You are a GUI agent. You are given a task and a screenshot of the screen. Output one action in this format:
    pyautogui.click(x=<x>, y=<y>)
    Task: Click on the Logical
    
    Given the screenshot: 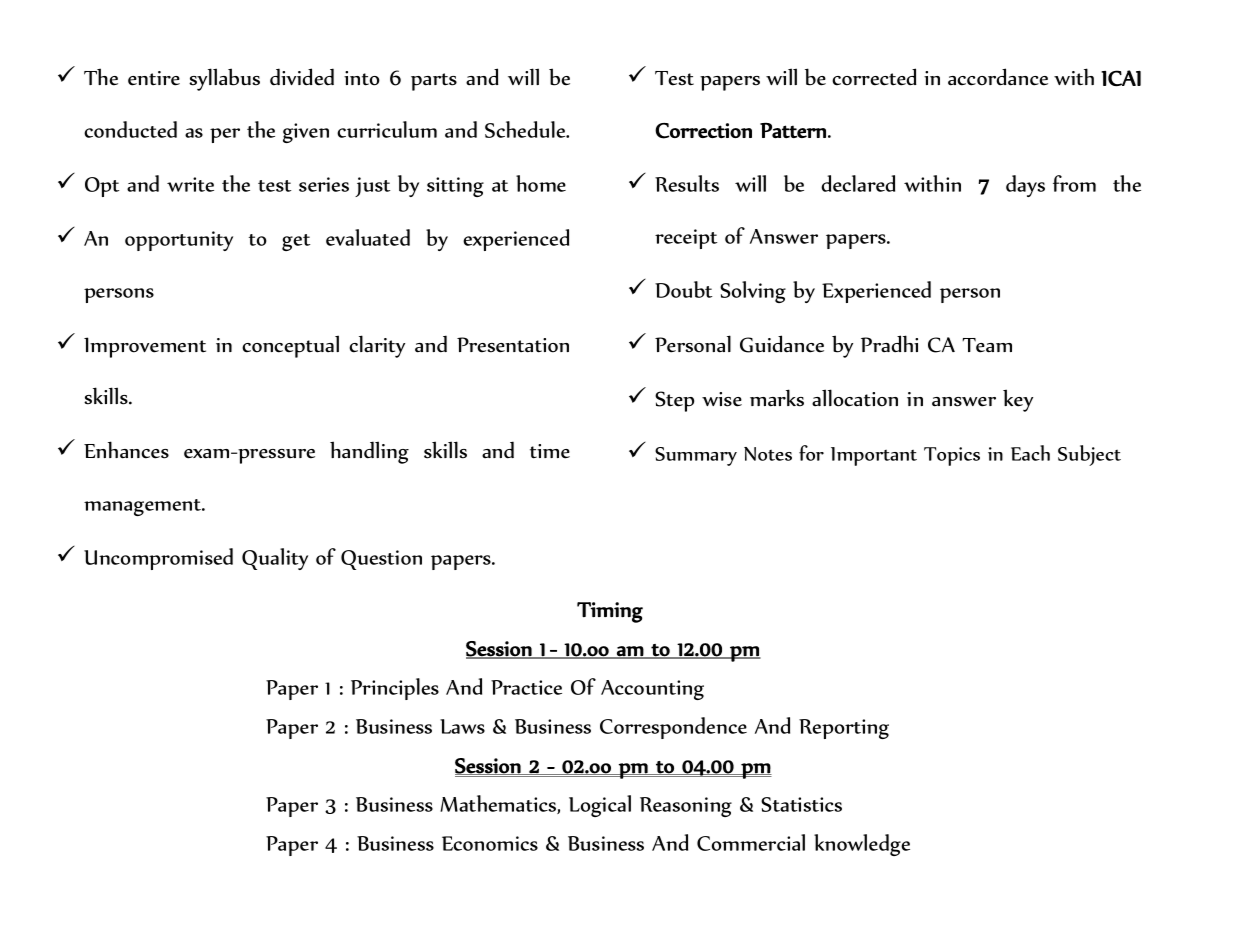 What is the action you would take?
    pyautogui.click(x=600, y=806)
